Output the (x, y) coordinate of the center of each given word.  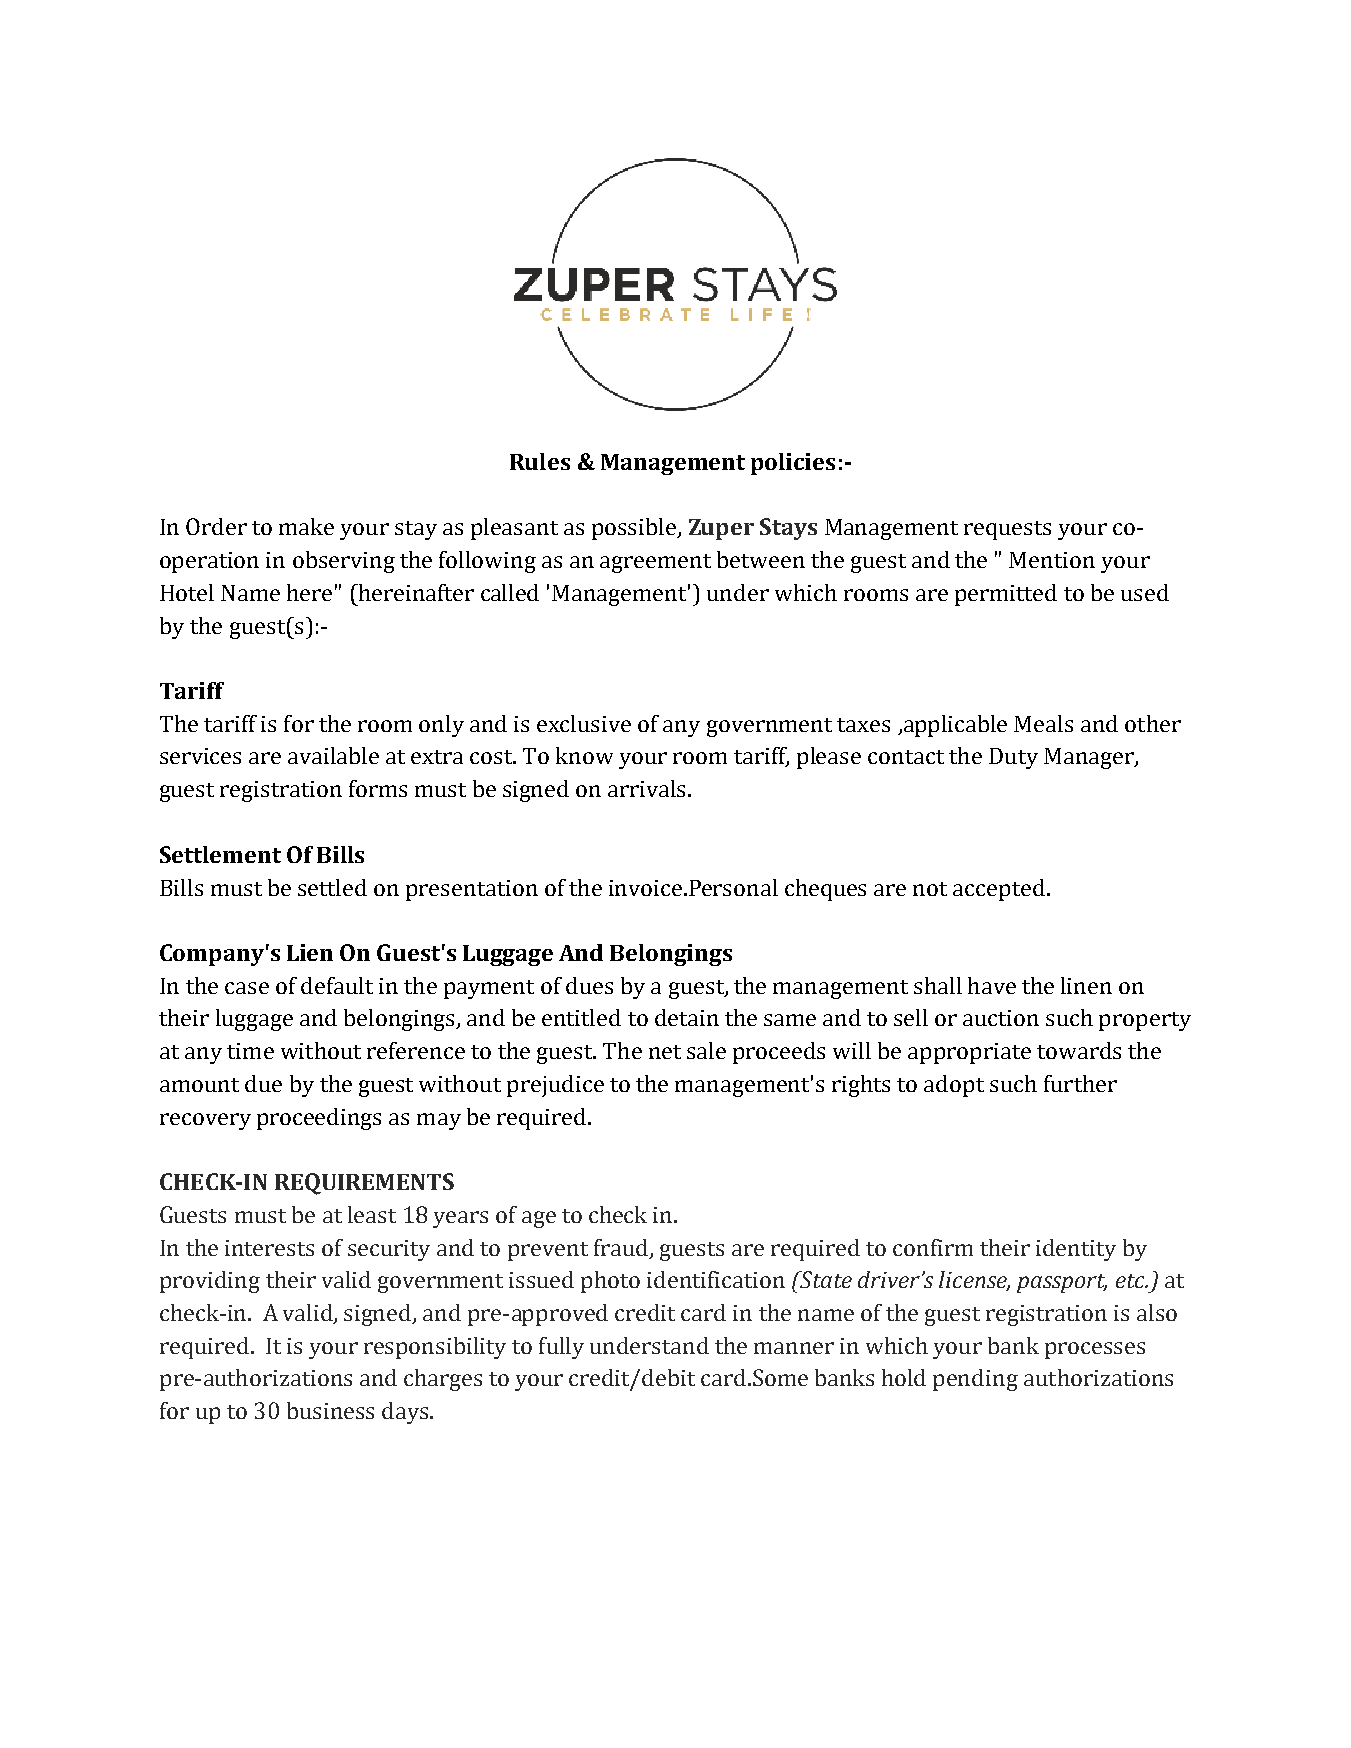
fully (561, 1348)
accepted (999, 890)
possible (635, 529)
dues (589, 985)
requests (1007, 530)
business (330, 1410)
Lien (310, 952)
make (306, 526)
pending (975, 1380)
